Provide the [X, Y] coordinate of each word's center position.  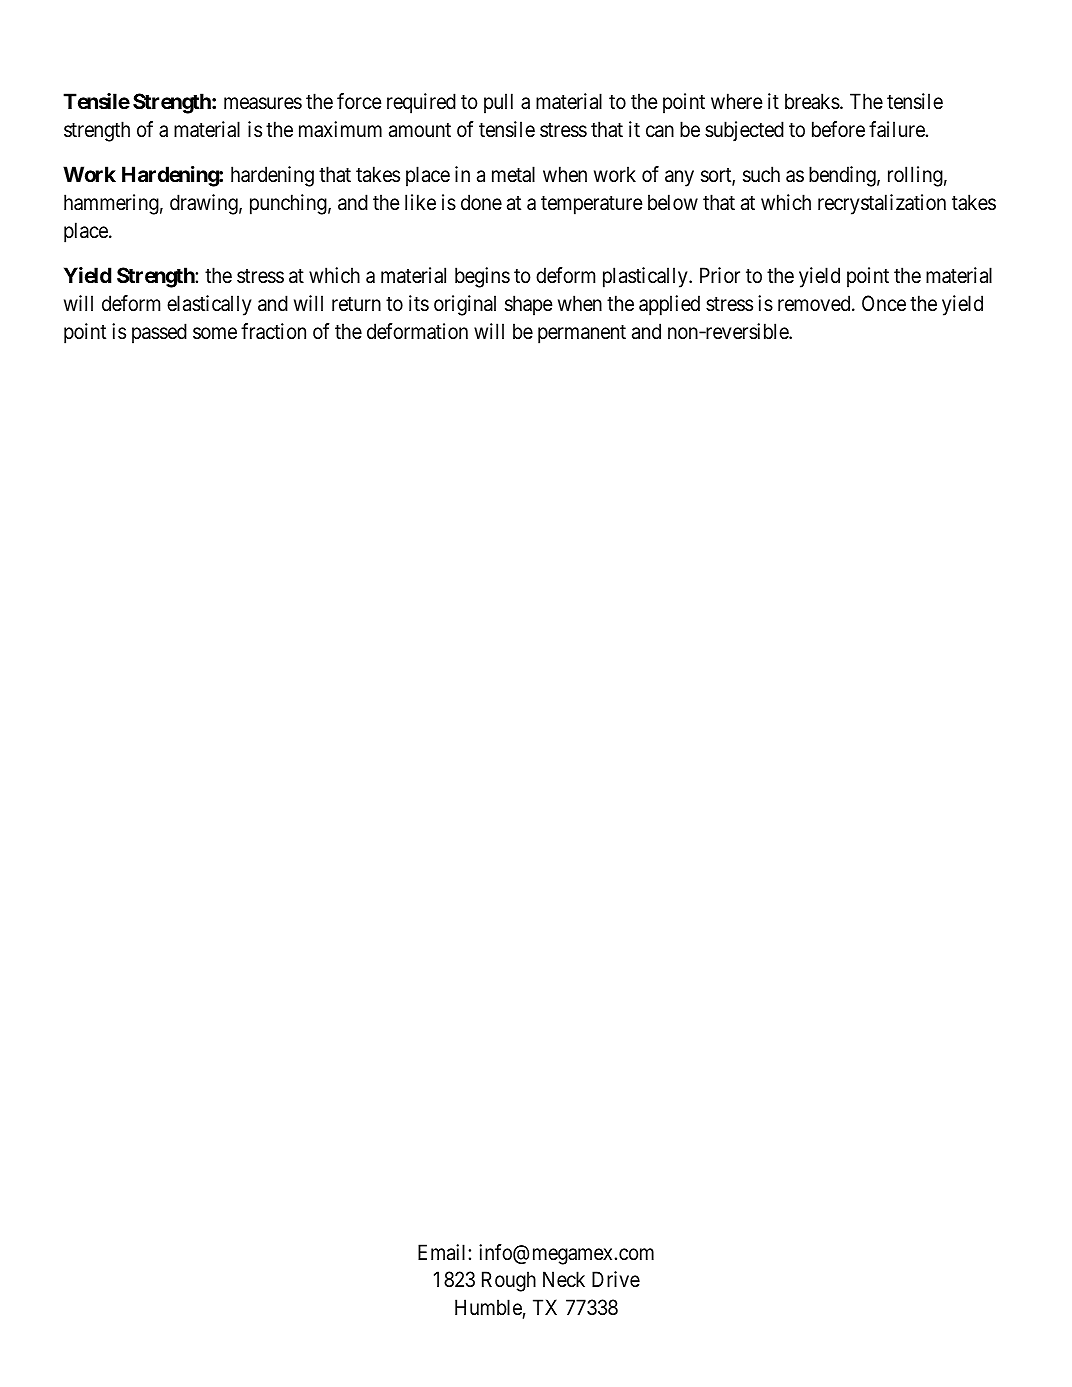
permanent [582, 334]
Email [443, 1252]
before [838, 129]
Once [884, 303]
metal [513, 174]
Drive [616, 1279]
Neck [564, 1279]
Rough [509, 1281]
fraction [273, 331]
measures [263, 103]
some [215, 333]
